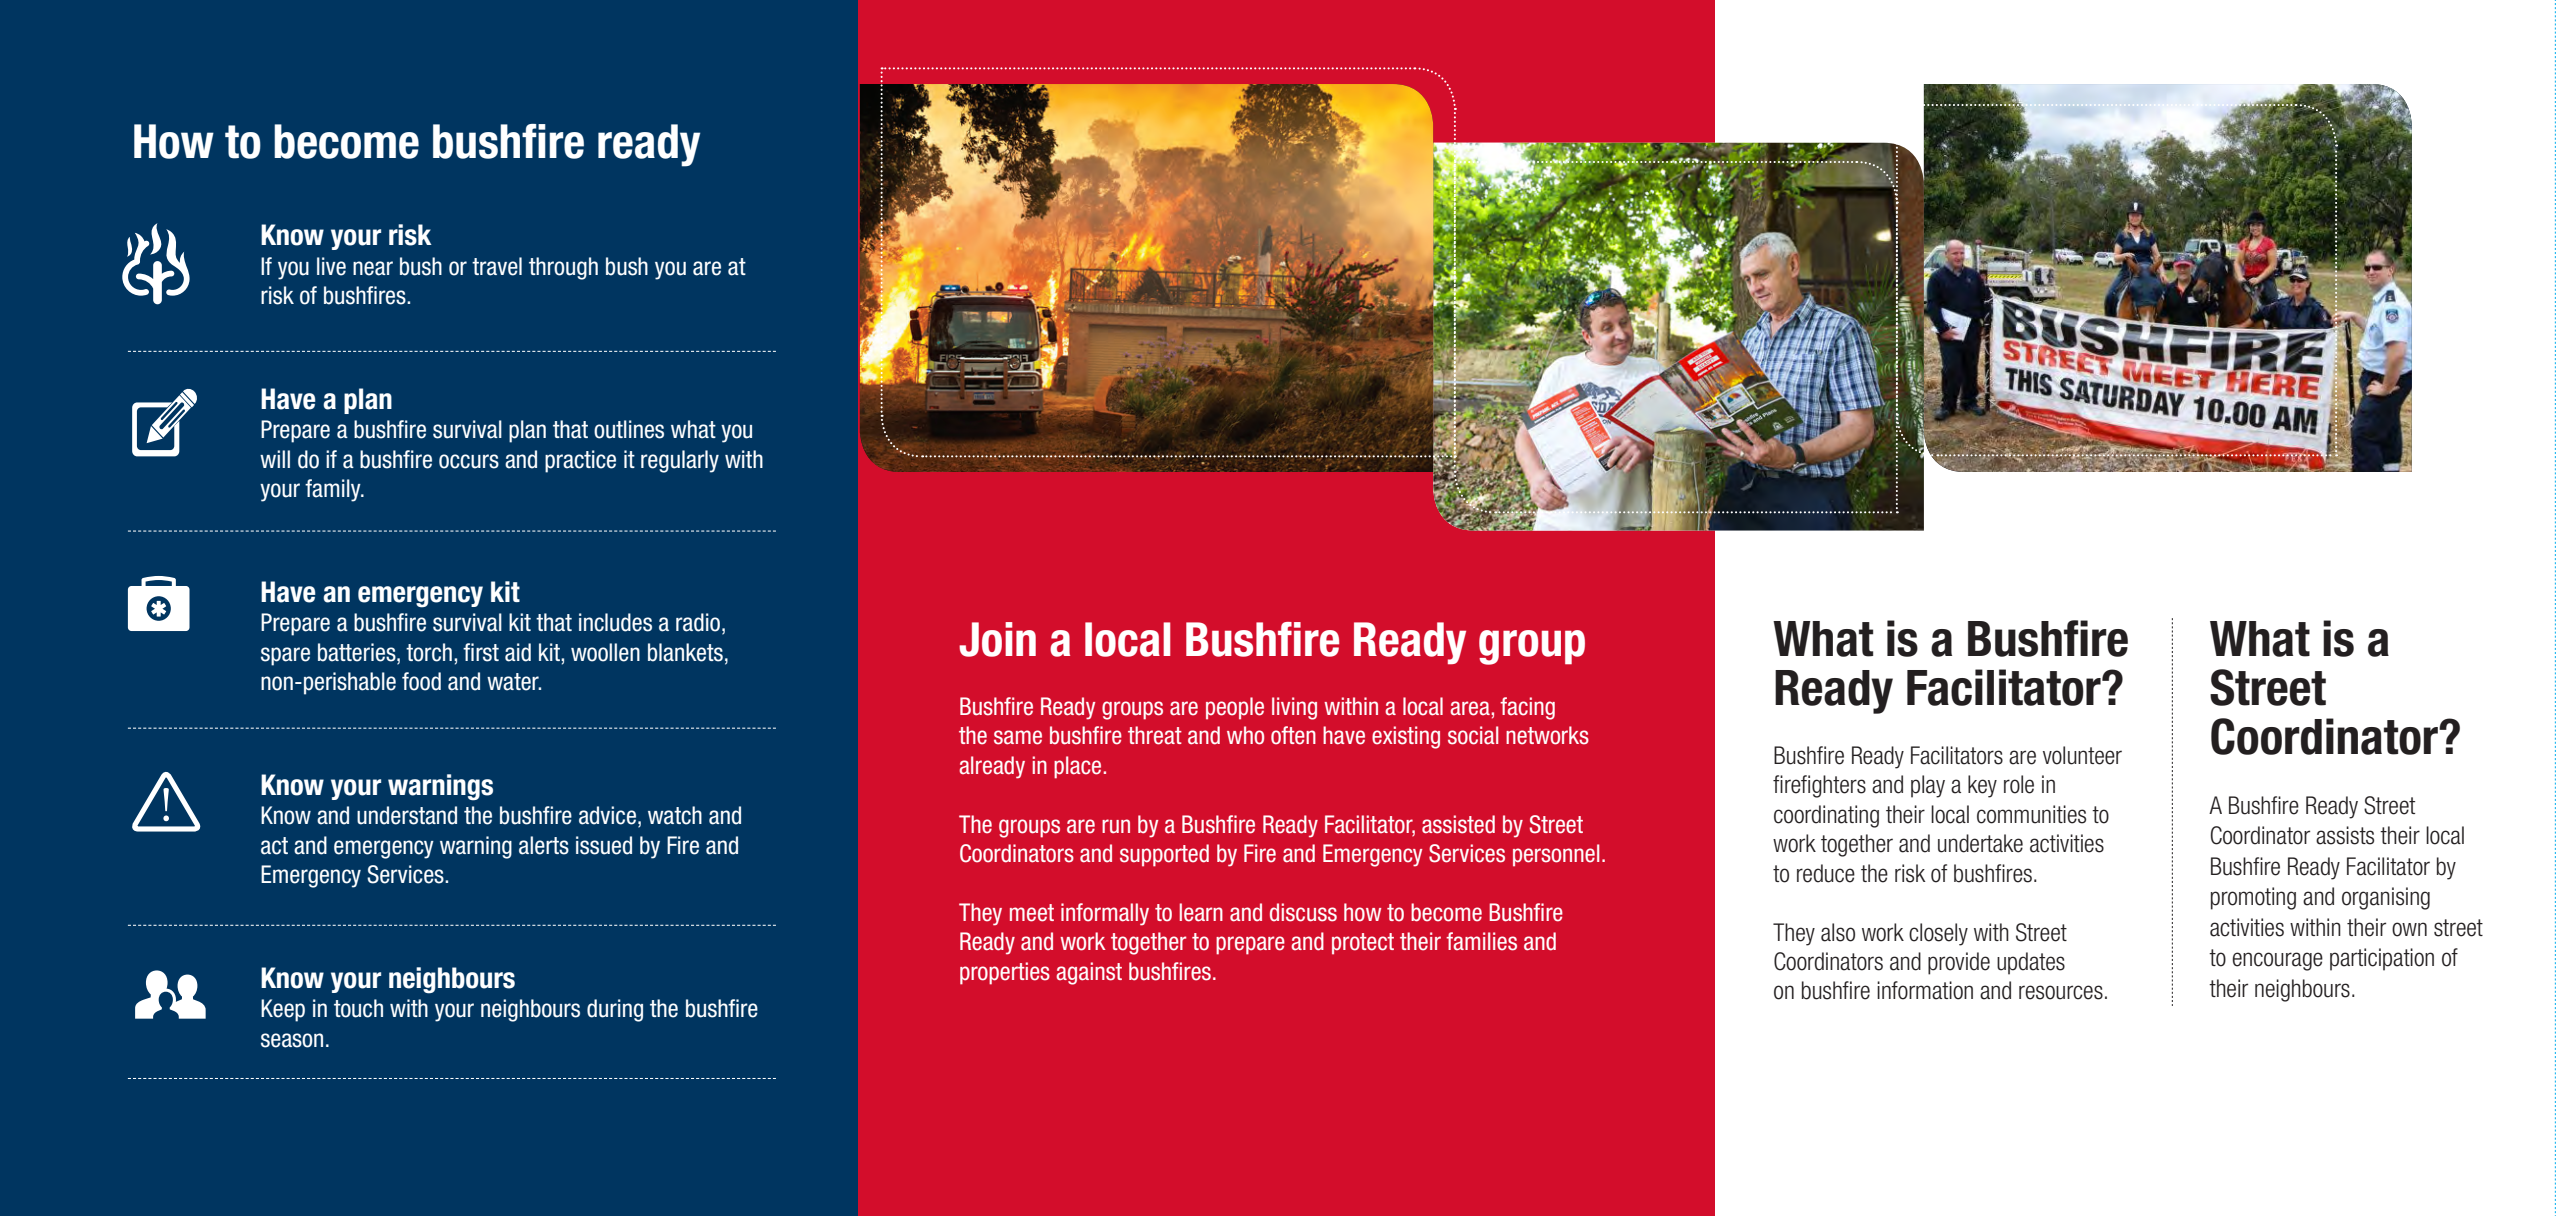  Describe the element at coordinates (1458, 824) in the image. I see `assisted` at that location.
